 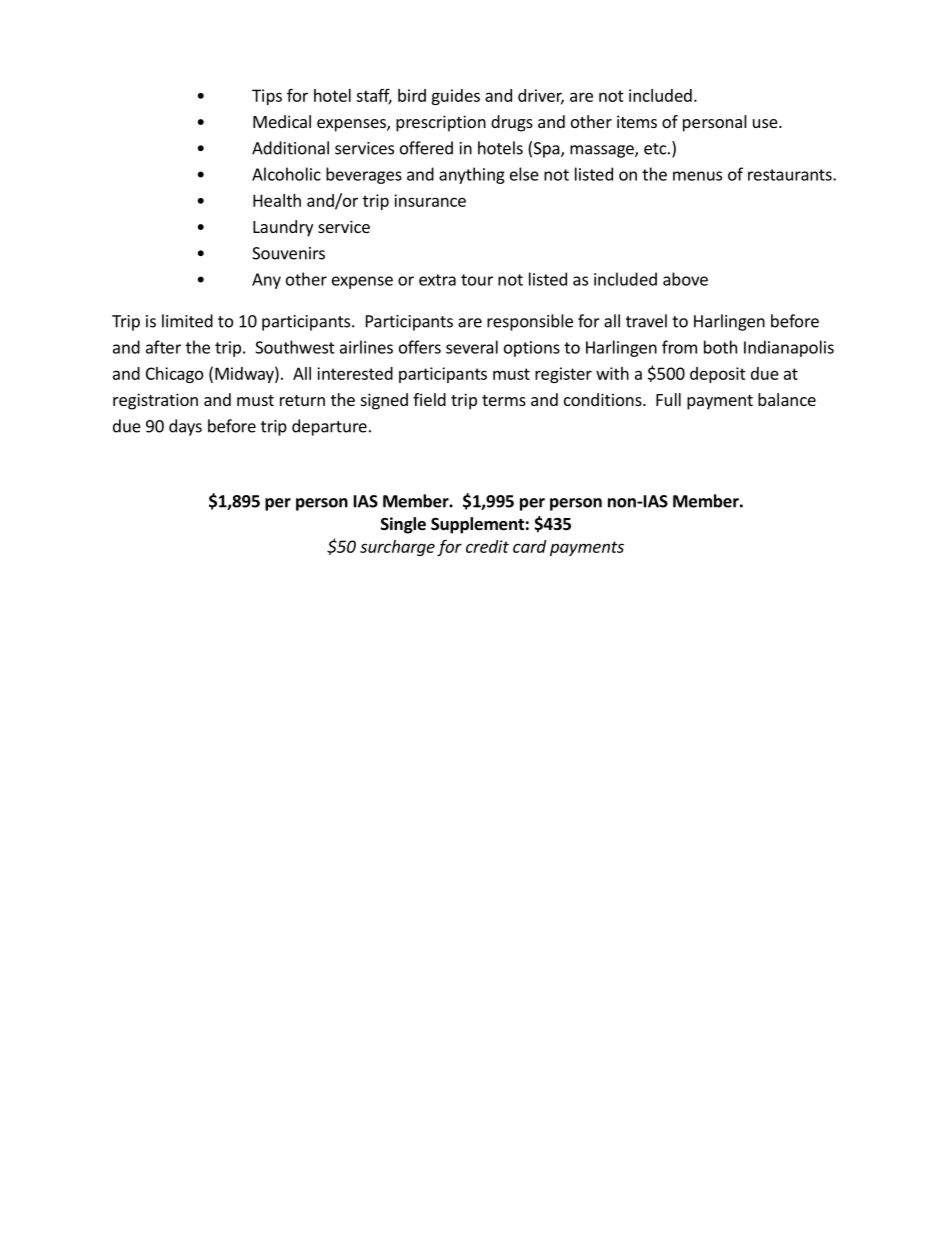 I want to click on Supplement, so click(x=477, y=525).
